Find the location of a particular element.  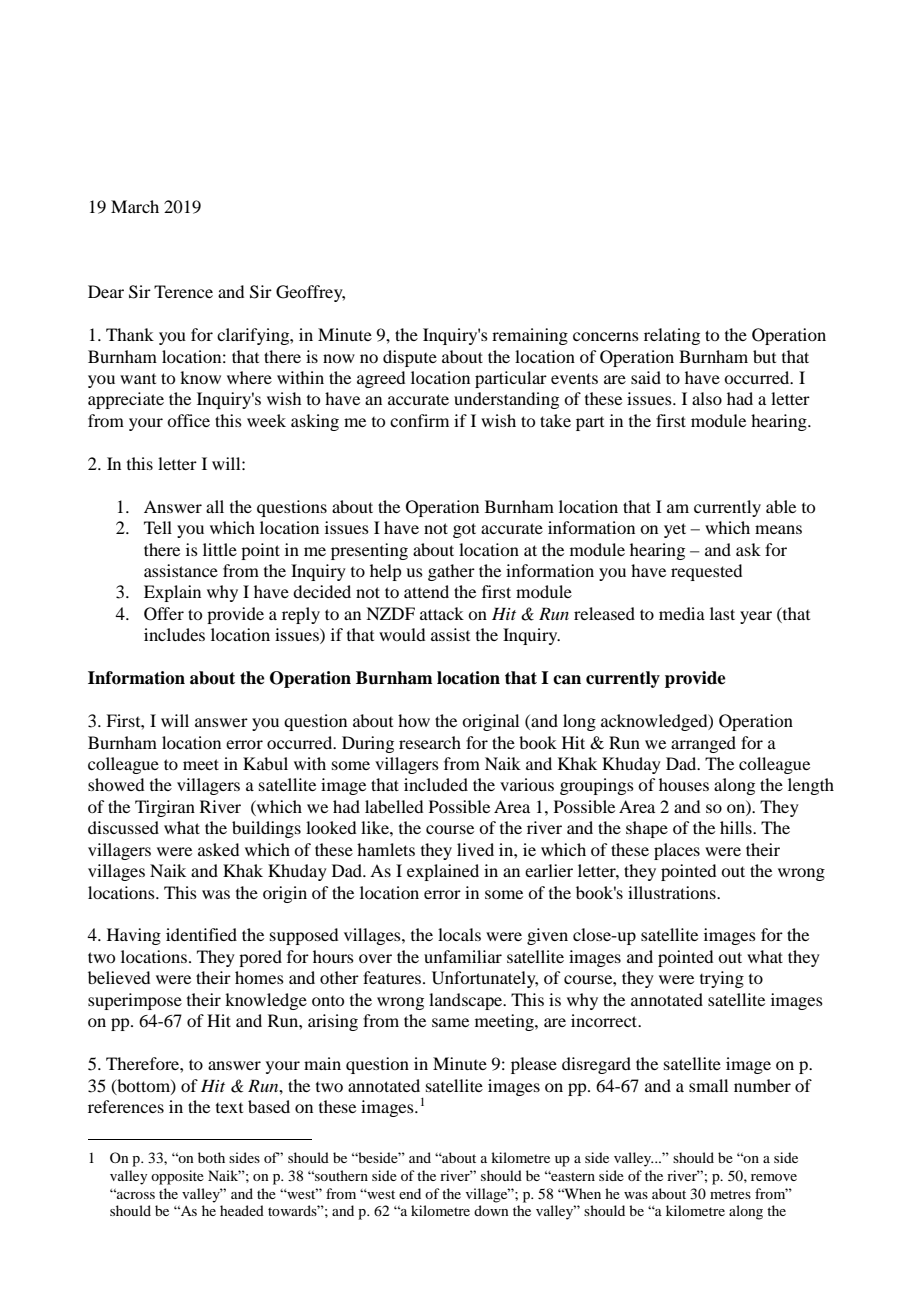

March is located at coordinates (135, 206).
